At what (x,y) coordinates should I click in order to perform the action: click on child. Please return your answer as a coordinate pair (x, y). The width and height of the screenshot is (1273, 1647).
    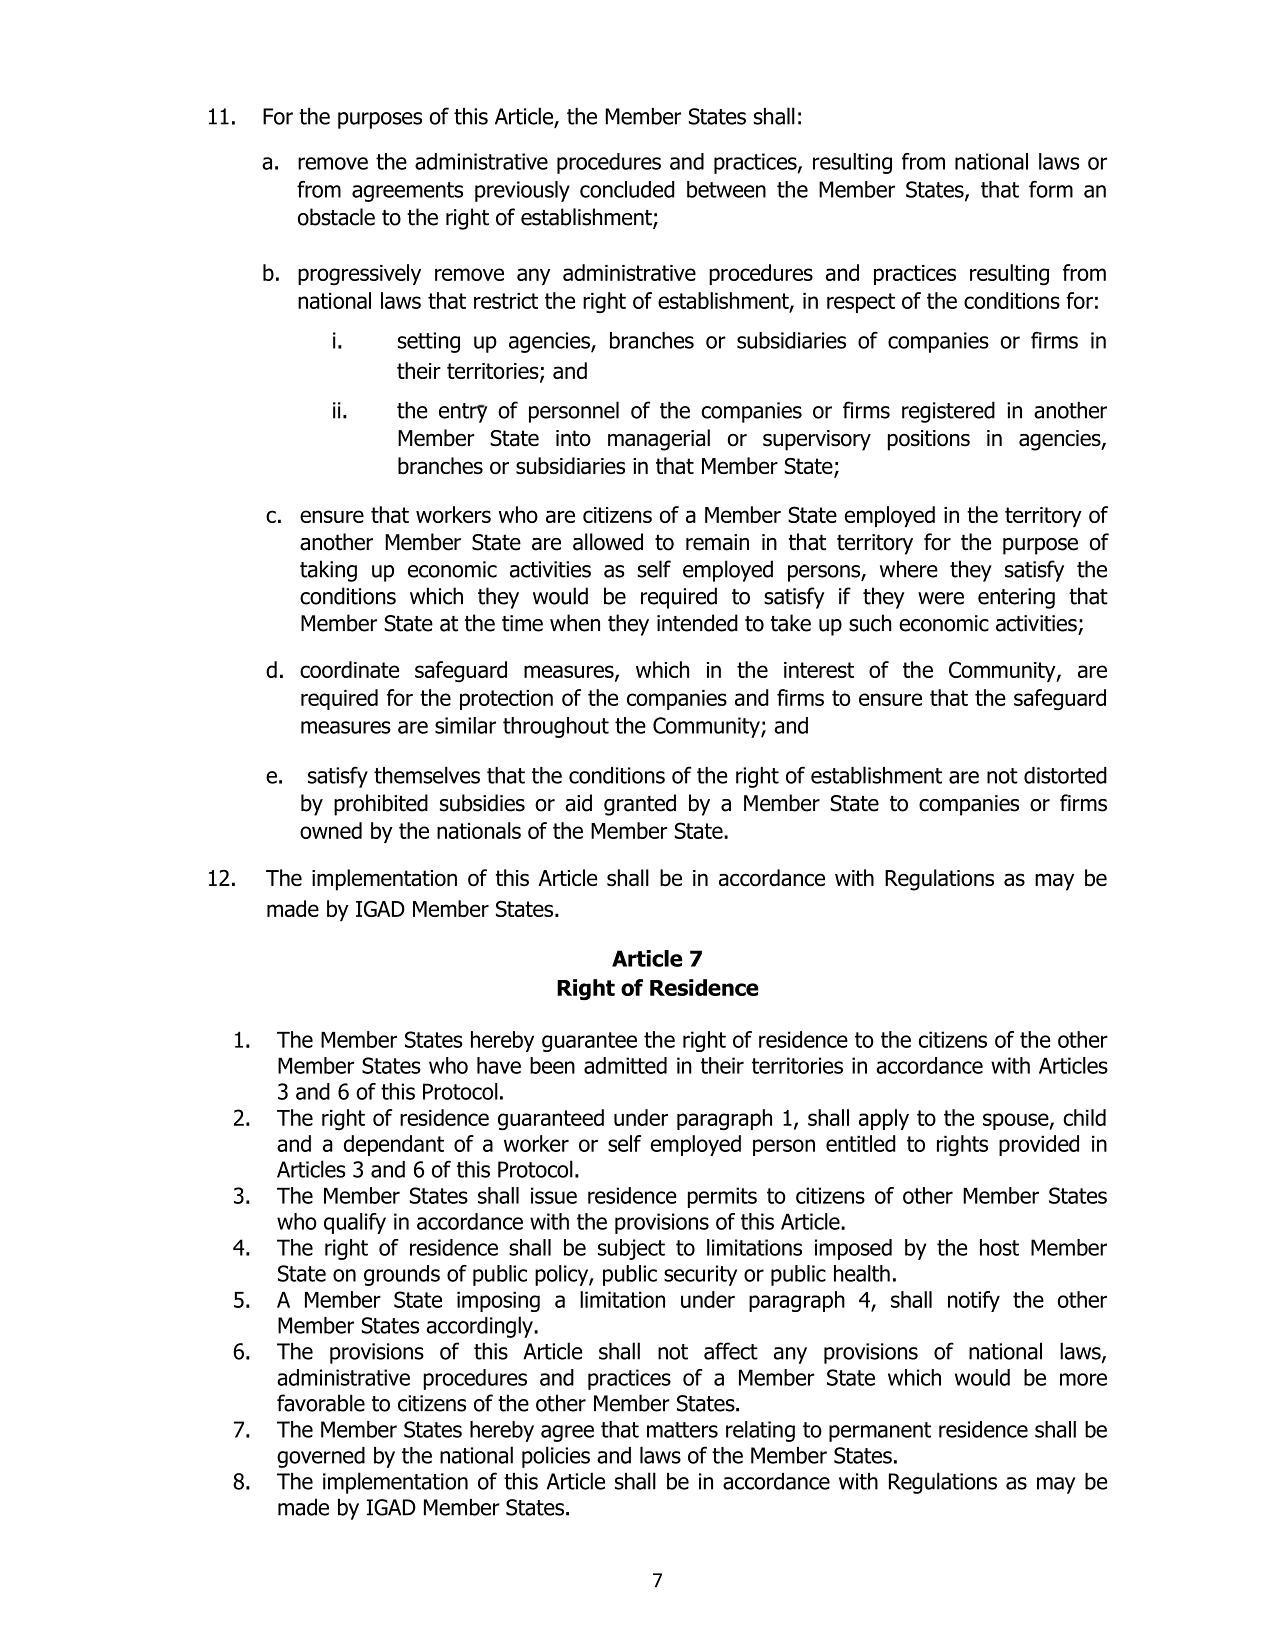
    Looking at the image, I should click on (1084, 1117).
